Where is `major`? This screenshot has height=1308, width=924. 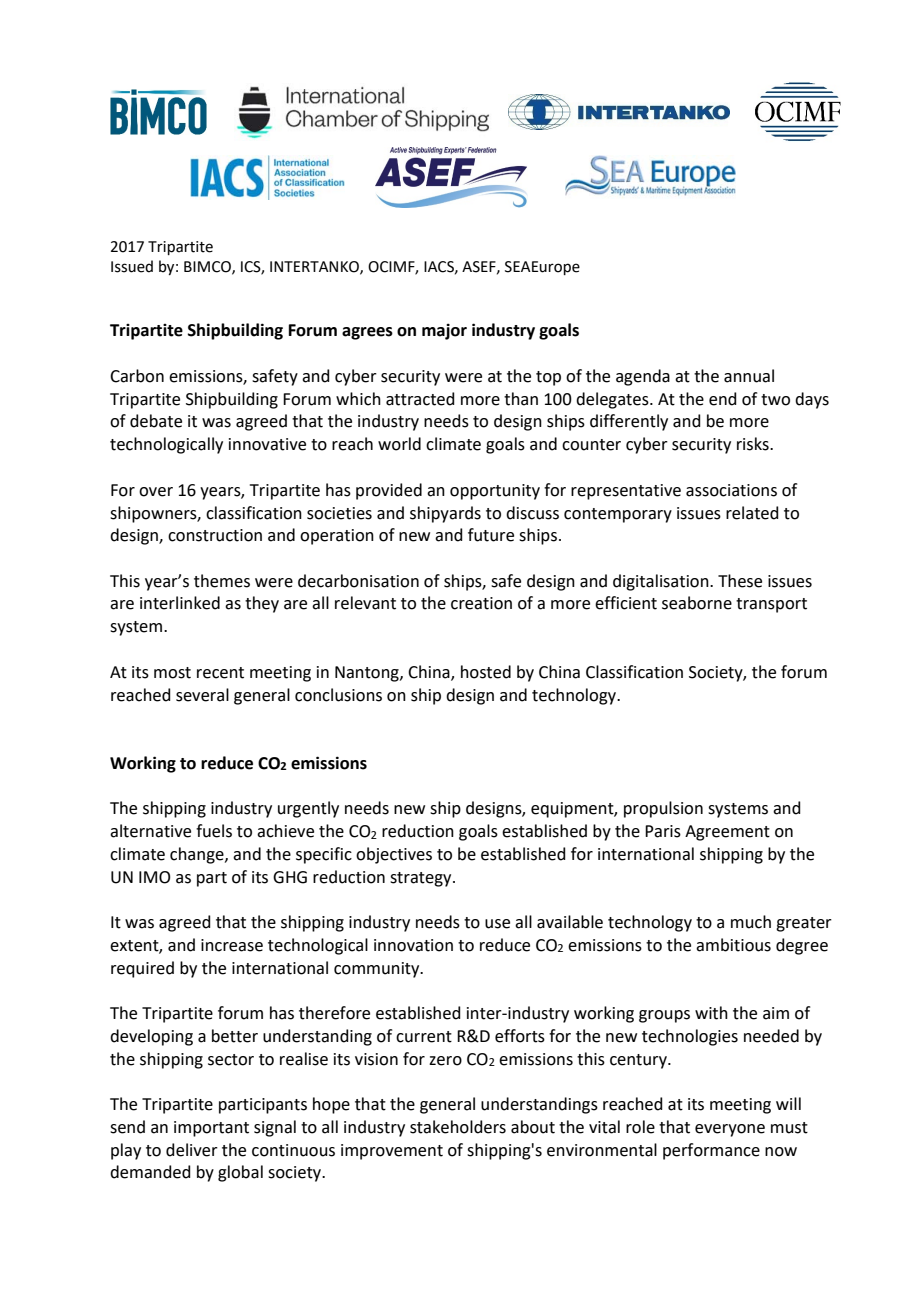
major is located at coordinates (444, 331).
